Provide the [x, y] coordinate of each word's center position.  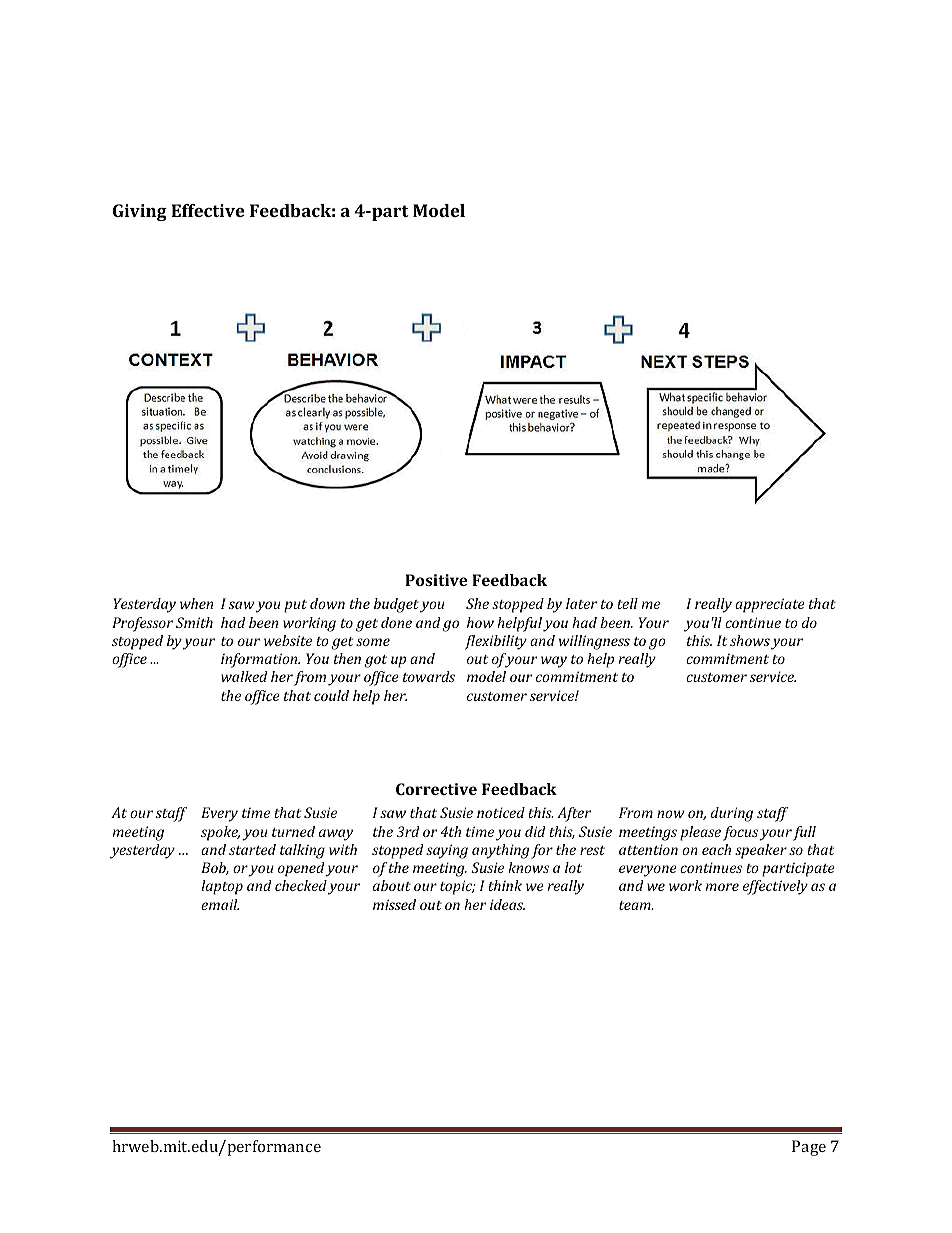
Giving [140, 212]
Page [809, 1148]
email [220, 904]
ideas [507, 904]
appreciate [770, 605]
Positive [436, 580]
